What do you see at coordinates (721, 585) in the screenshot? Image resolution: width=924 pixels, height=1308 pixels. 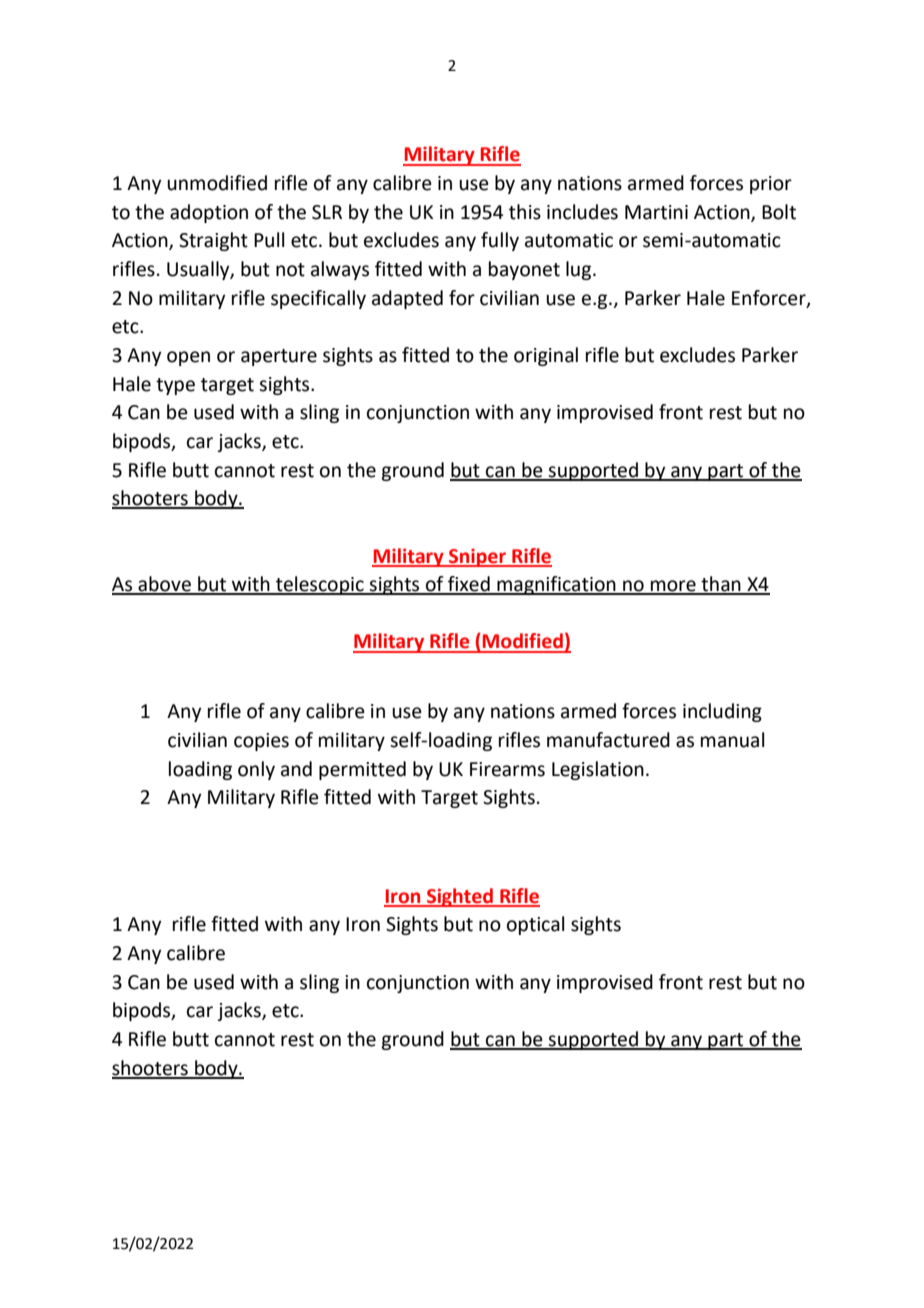 I see `than` at bounding box center [721, 585].
